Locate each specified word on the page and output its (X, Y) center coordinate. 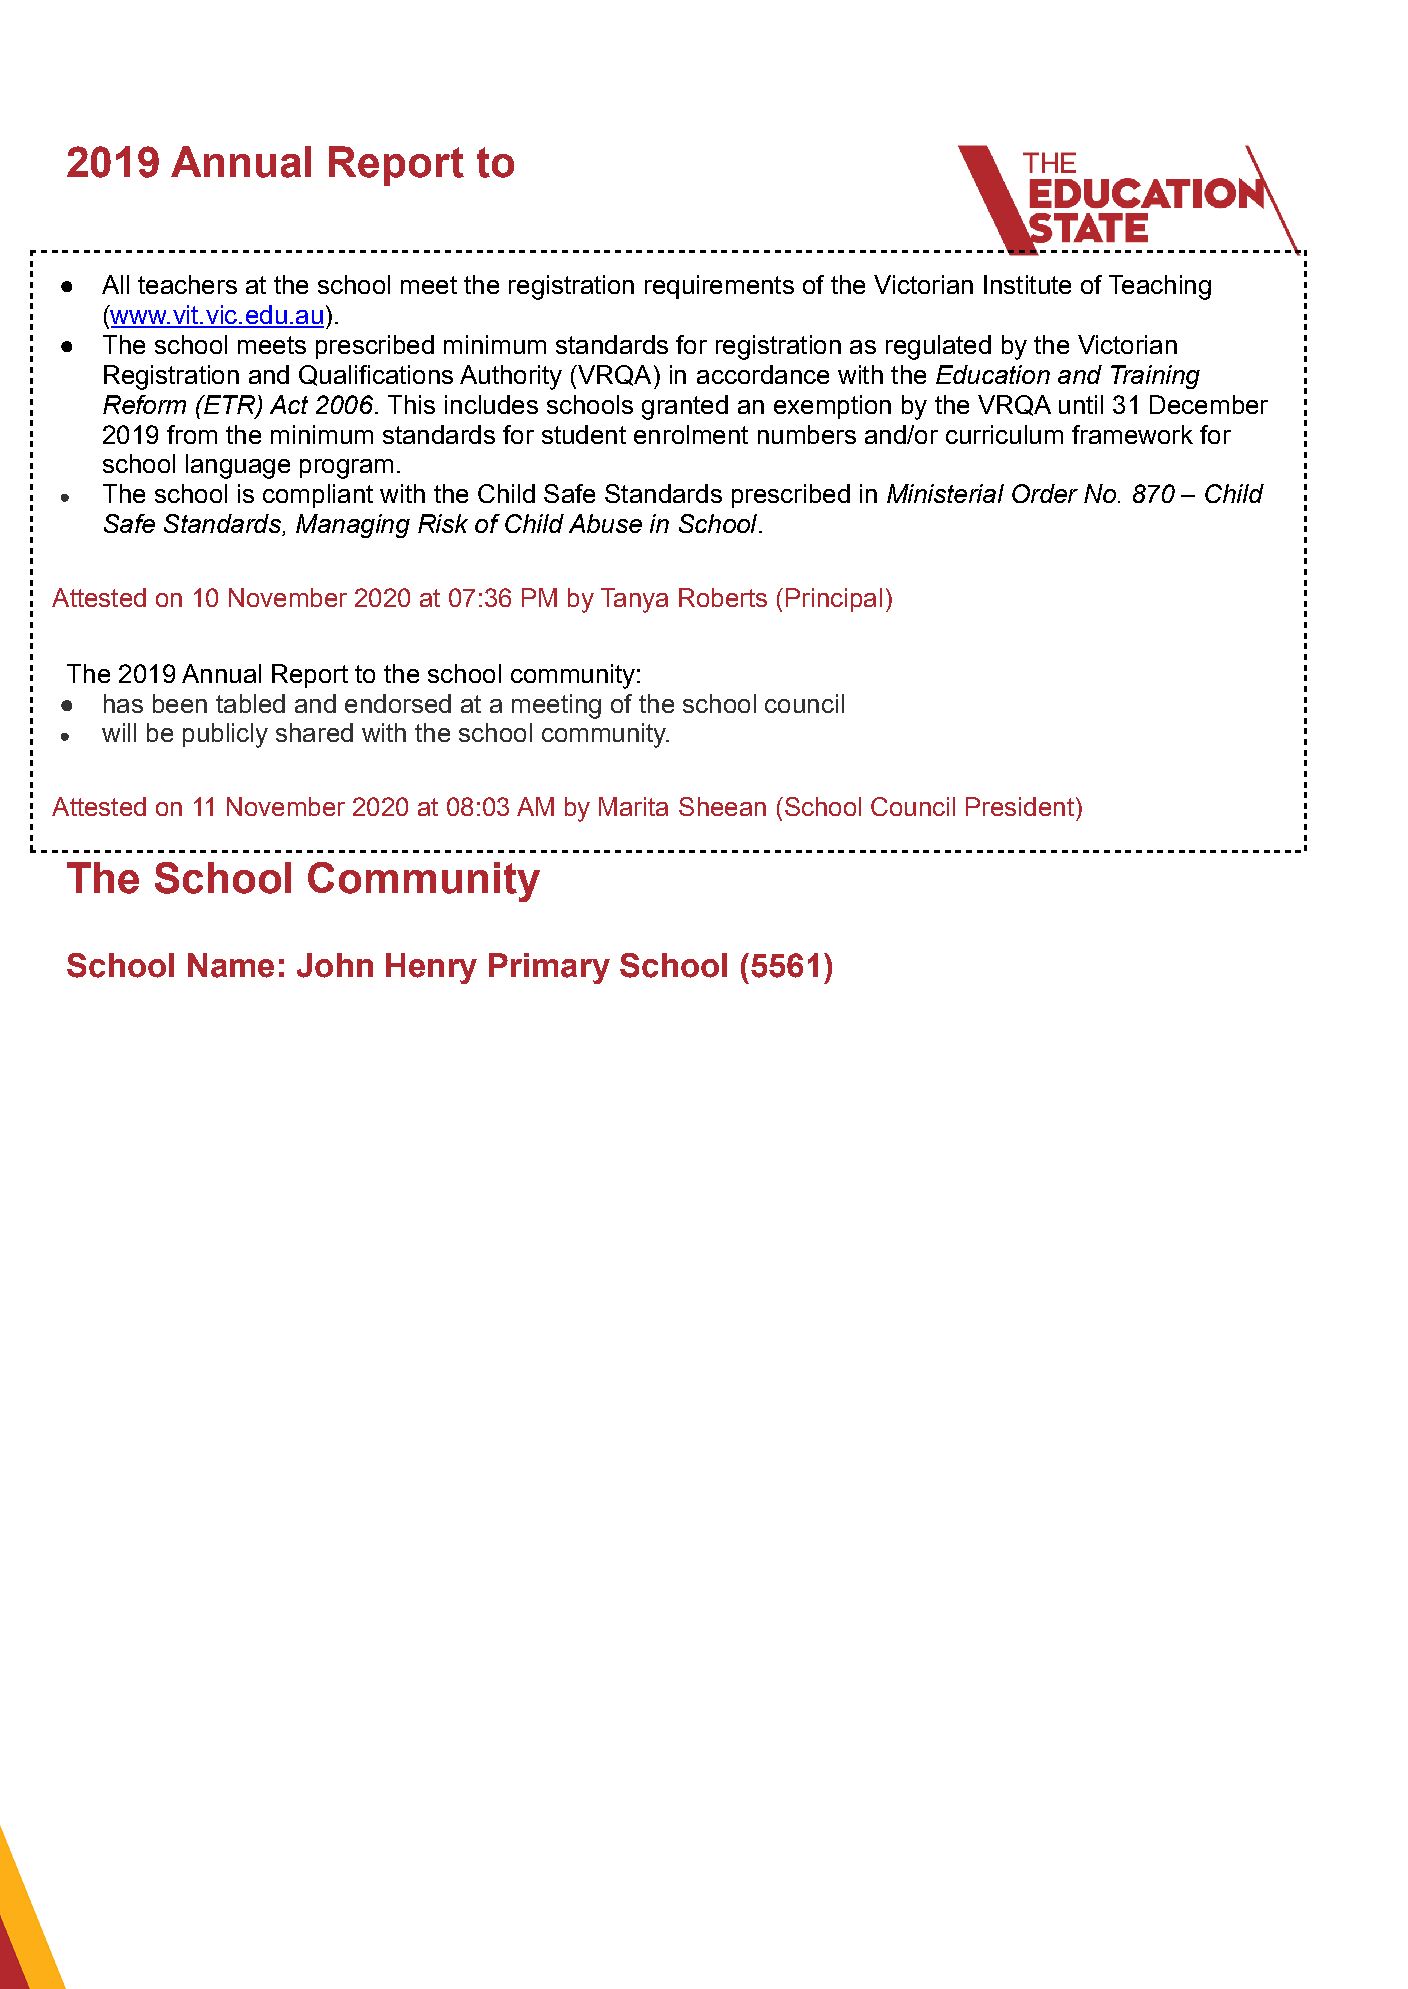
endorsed (398, 703)
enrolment (691, 434)
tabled (250, 703)
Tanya (634, 600)
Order (1045, 493)
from (192, 434)
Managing (353, 526)
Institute (1027, 284)
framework (1132, 434)
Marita (633, 806)
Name (231, 965)
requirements (719, 287)
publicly (225, 735)
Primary (549, 968)
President (1020, 806)
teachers (187, 284)
